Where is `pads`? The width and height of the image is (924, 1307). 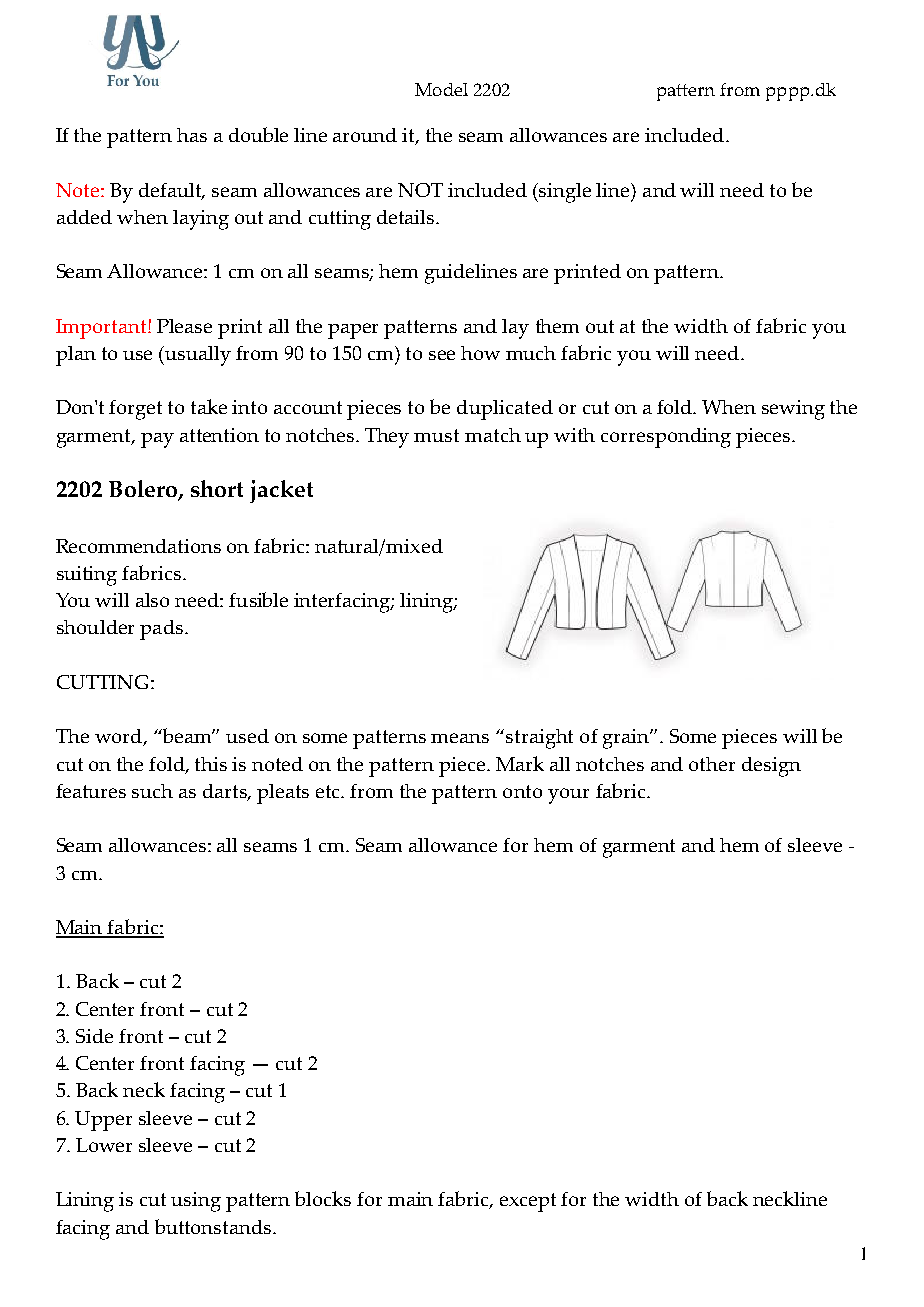
pads is located at coordinates (161, 630).
